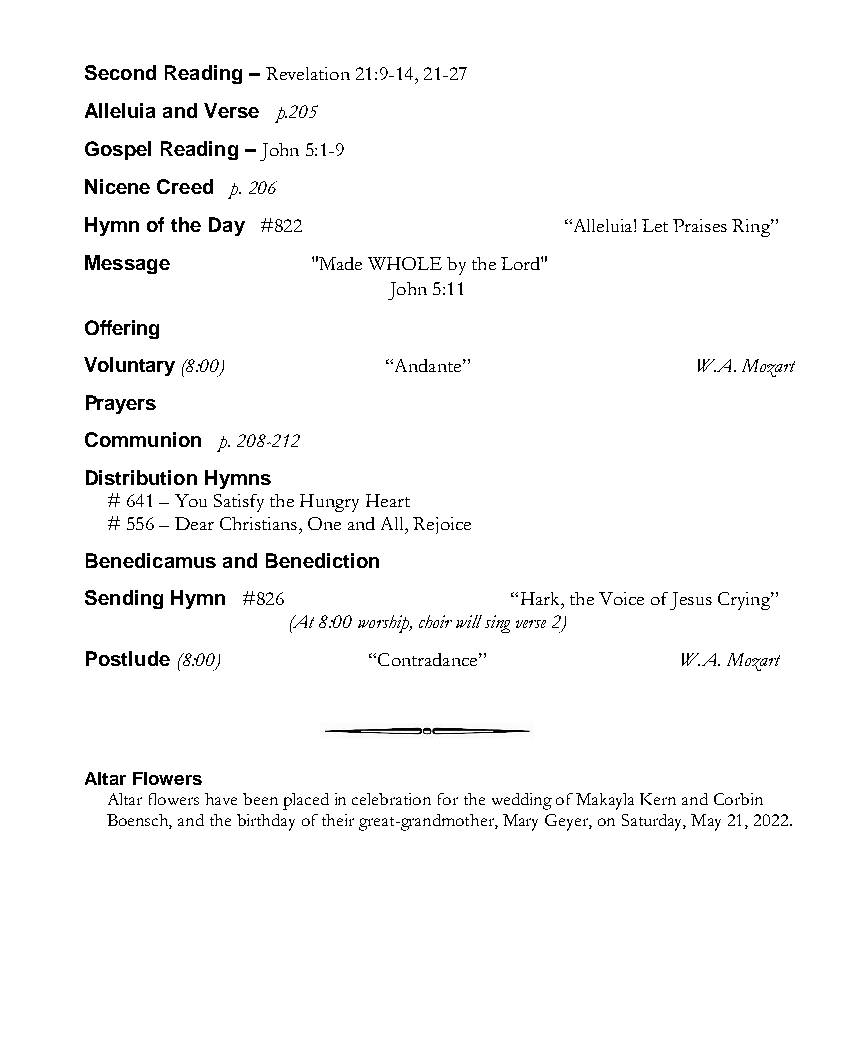 Image resolution: width=855 pixels, height=1038 pixels. Describe the element at coordinates (221, 799) in the page. I see `have` at that location.
